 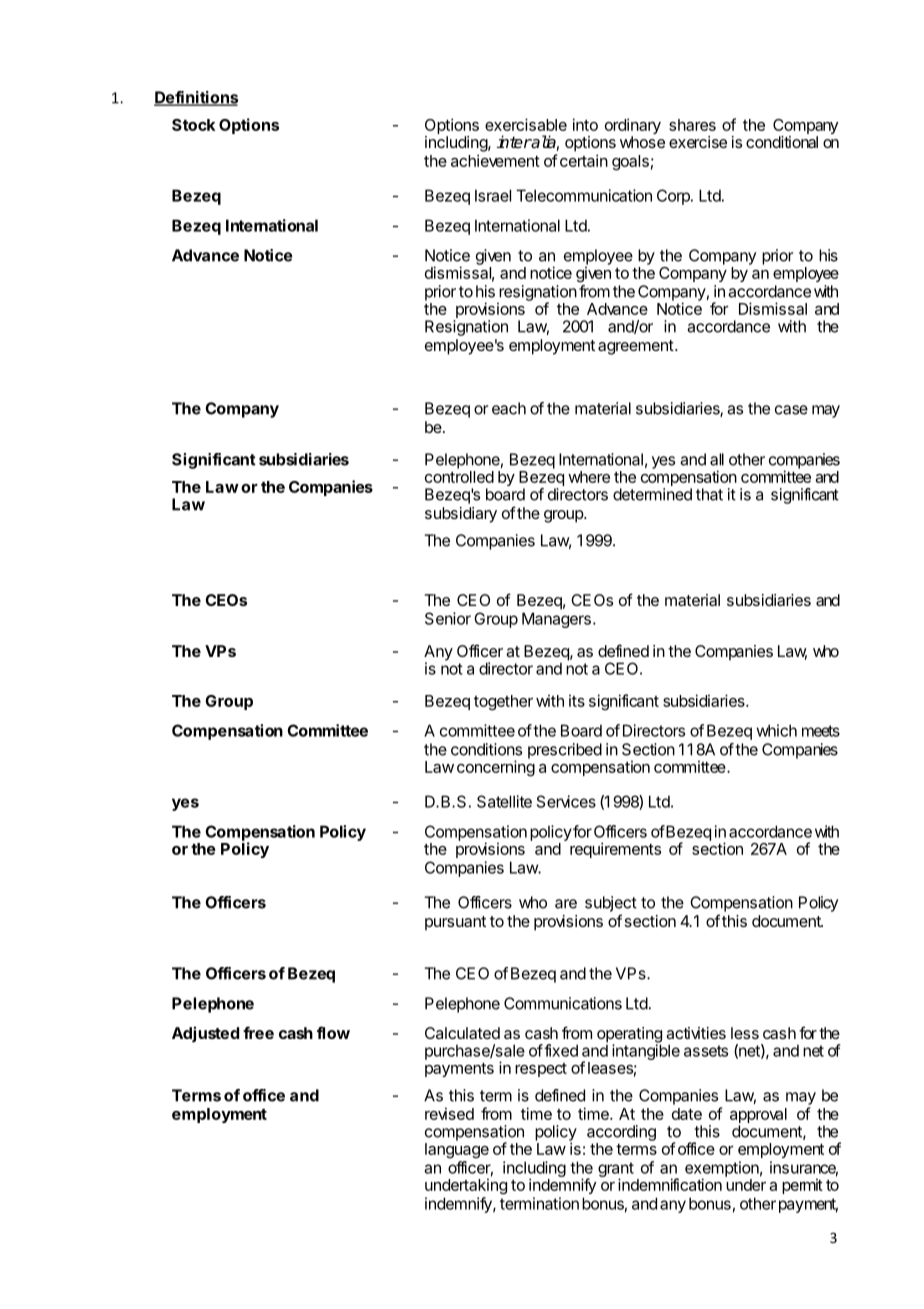 What do you see at coordinates (495, 160) in the image?
I see `achievement` at bounding box center [495, 160].
